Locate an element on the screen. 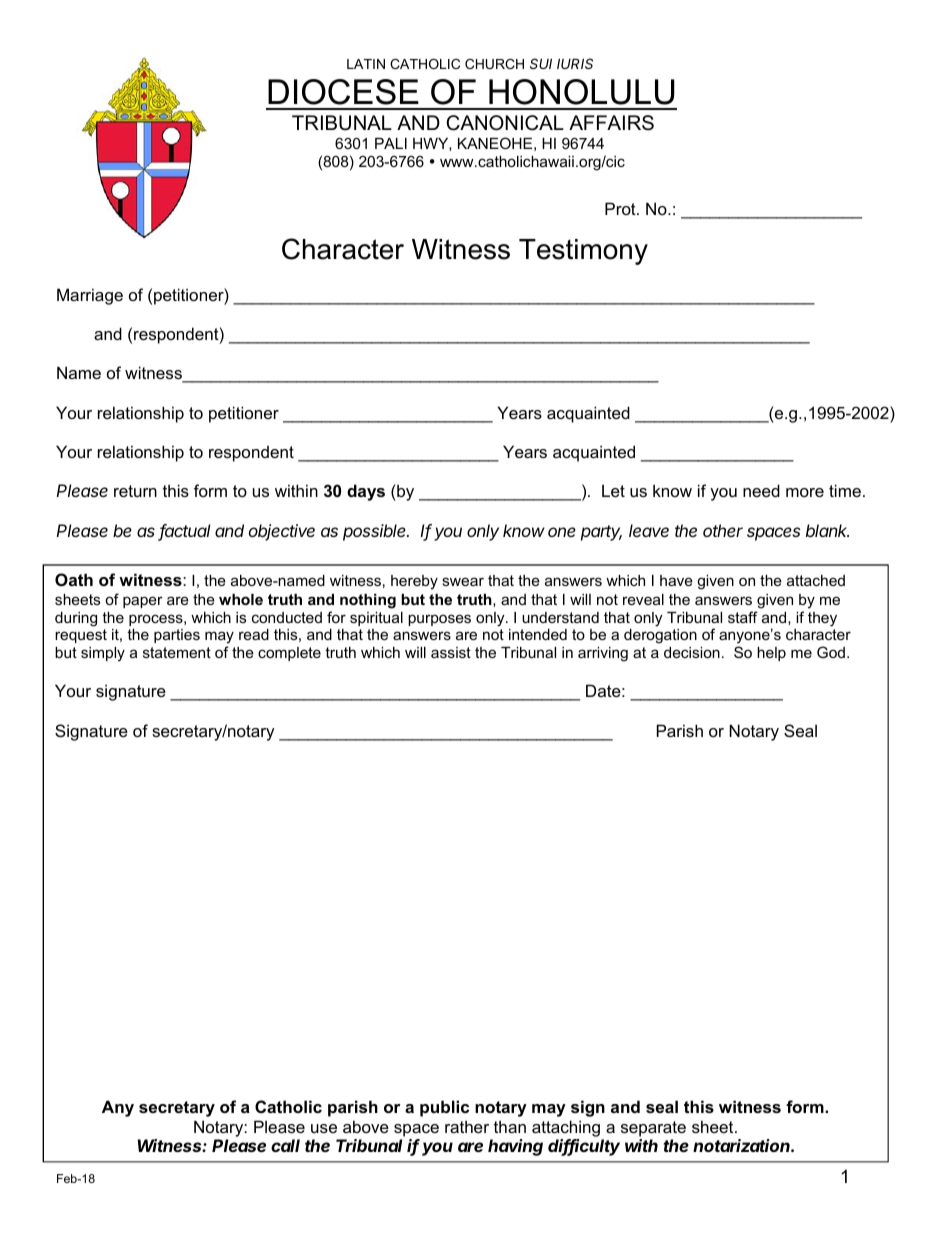 The height and width of the screenshot is (1233, 952). assist is located at coordinates (451, 652).
